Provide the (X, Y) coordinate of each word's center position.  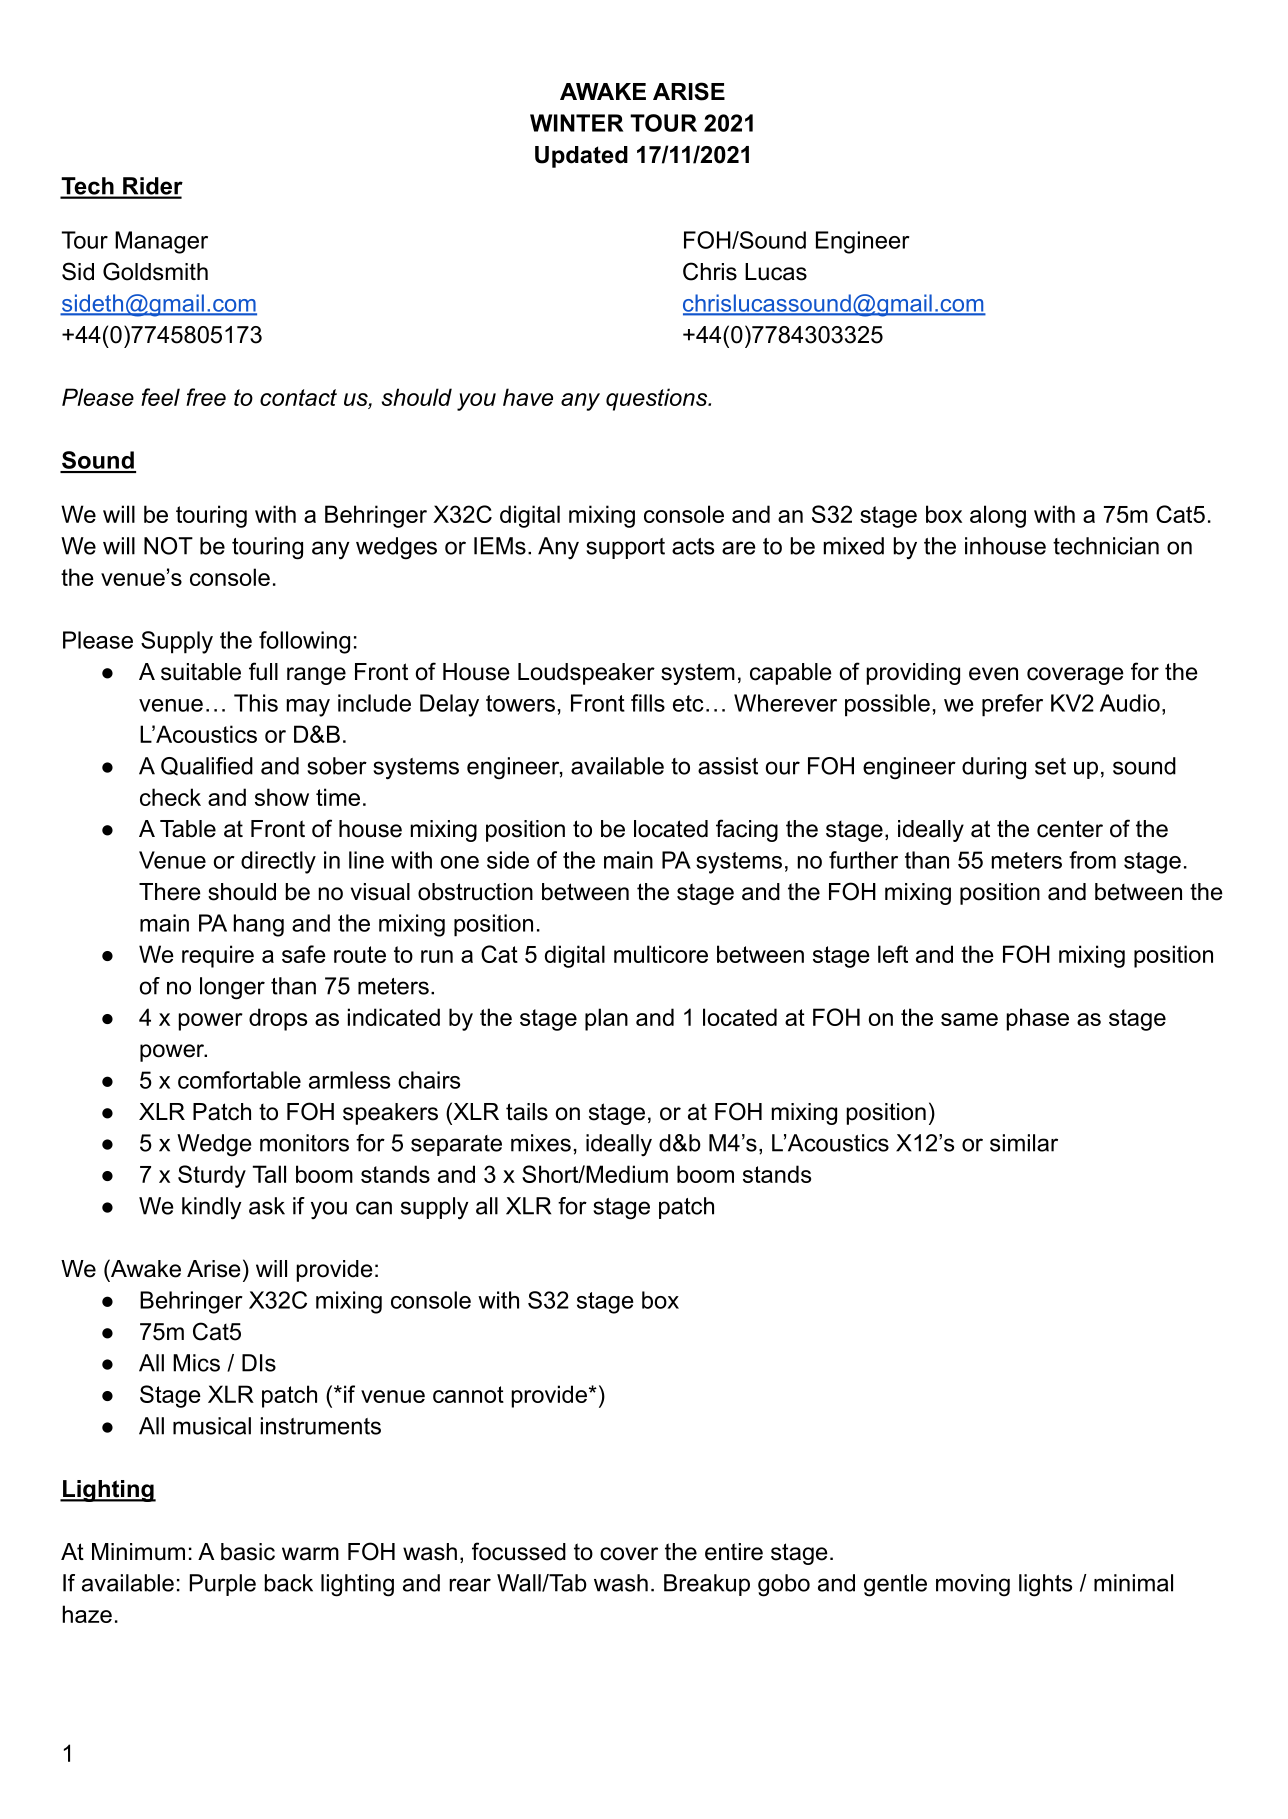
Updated (581, 157)
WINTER (576, 123)
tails (527, 1112)
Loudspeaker (586, 674)
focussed (519, 1551)
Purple (223, 1585)
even (993, 674)
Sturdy (212, 1176)
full (263, 671)
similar (1024, 1143)
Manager (161, 242)
